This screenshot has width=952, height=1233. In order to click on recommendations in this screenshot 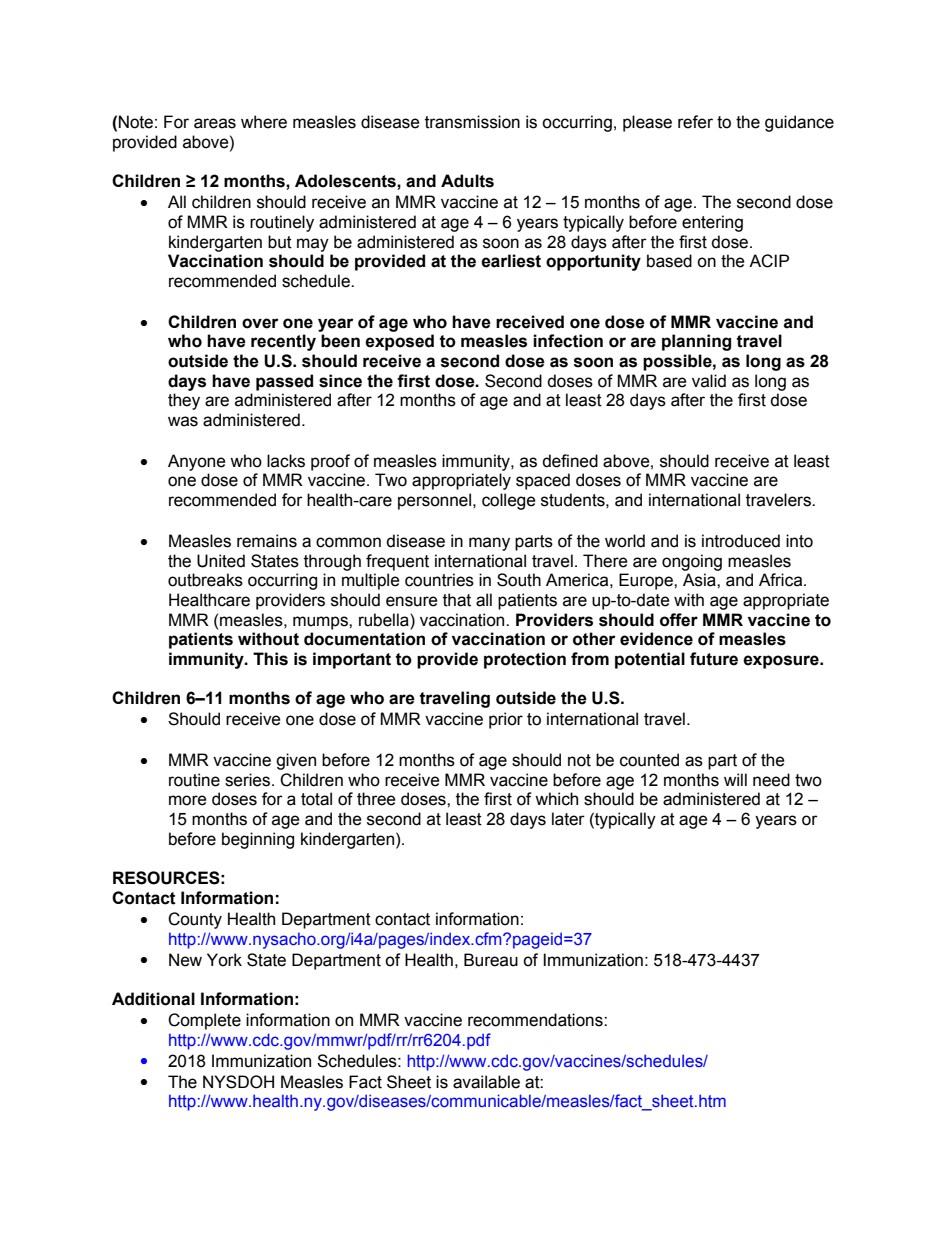, I will do `click(536, 1020)`.
